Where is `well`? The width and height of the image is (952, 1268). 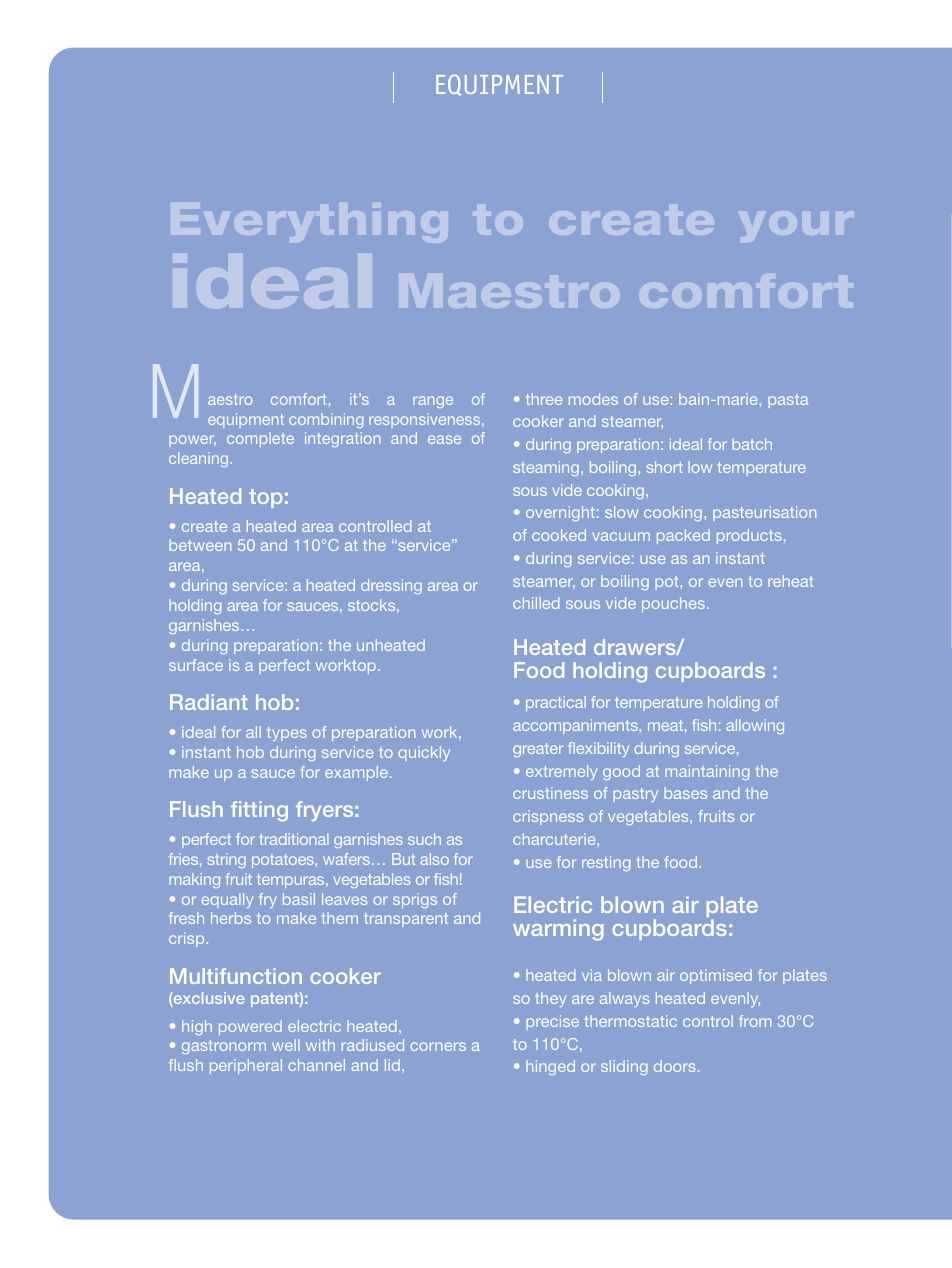 well is located at coordinates (286, 1045).
